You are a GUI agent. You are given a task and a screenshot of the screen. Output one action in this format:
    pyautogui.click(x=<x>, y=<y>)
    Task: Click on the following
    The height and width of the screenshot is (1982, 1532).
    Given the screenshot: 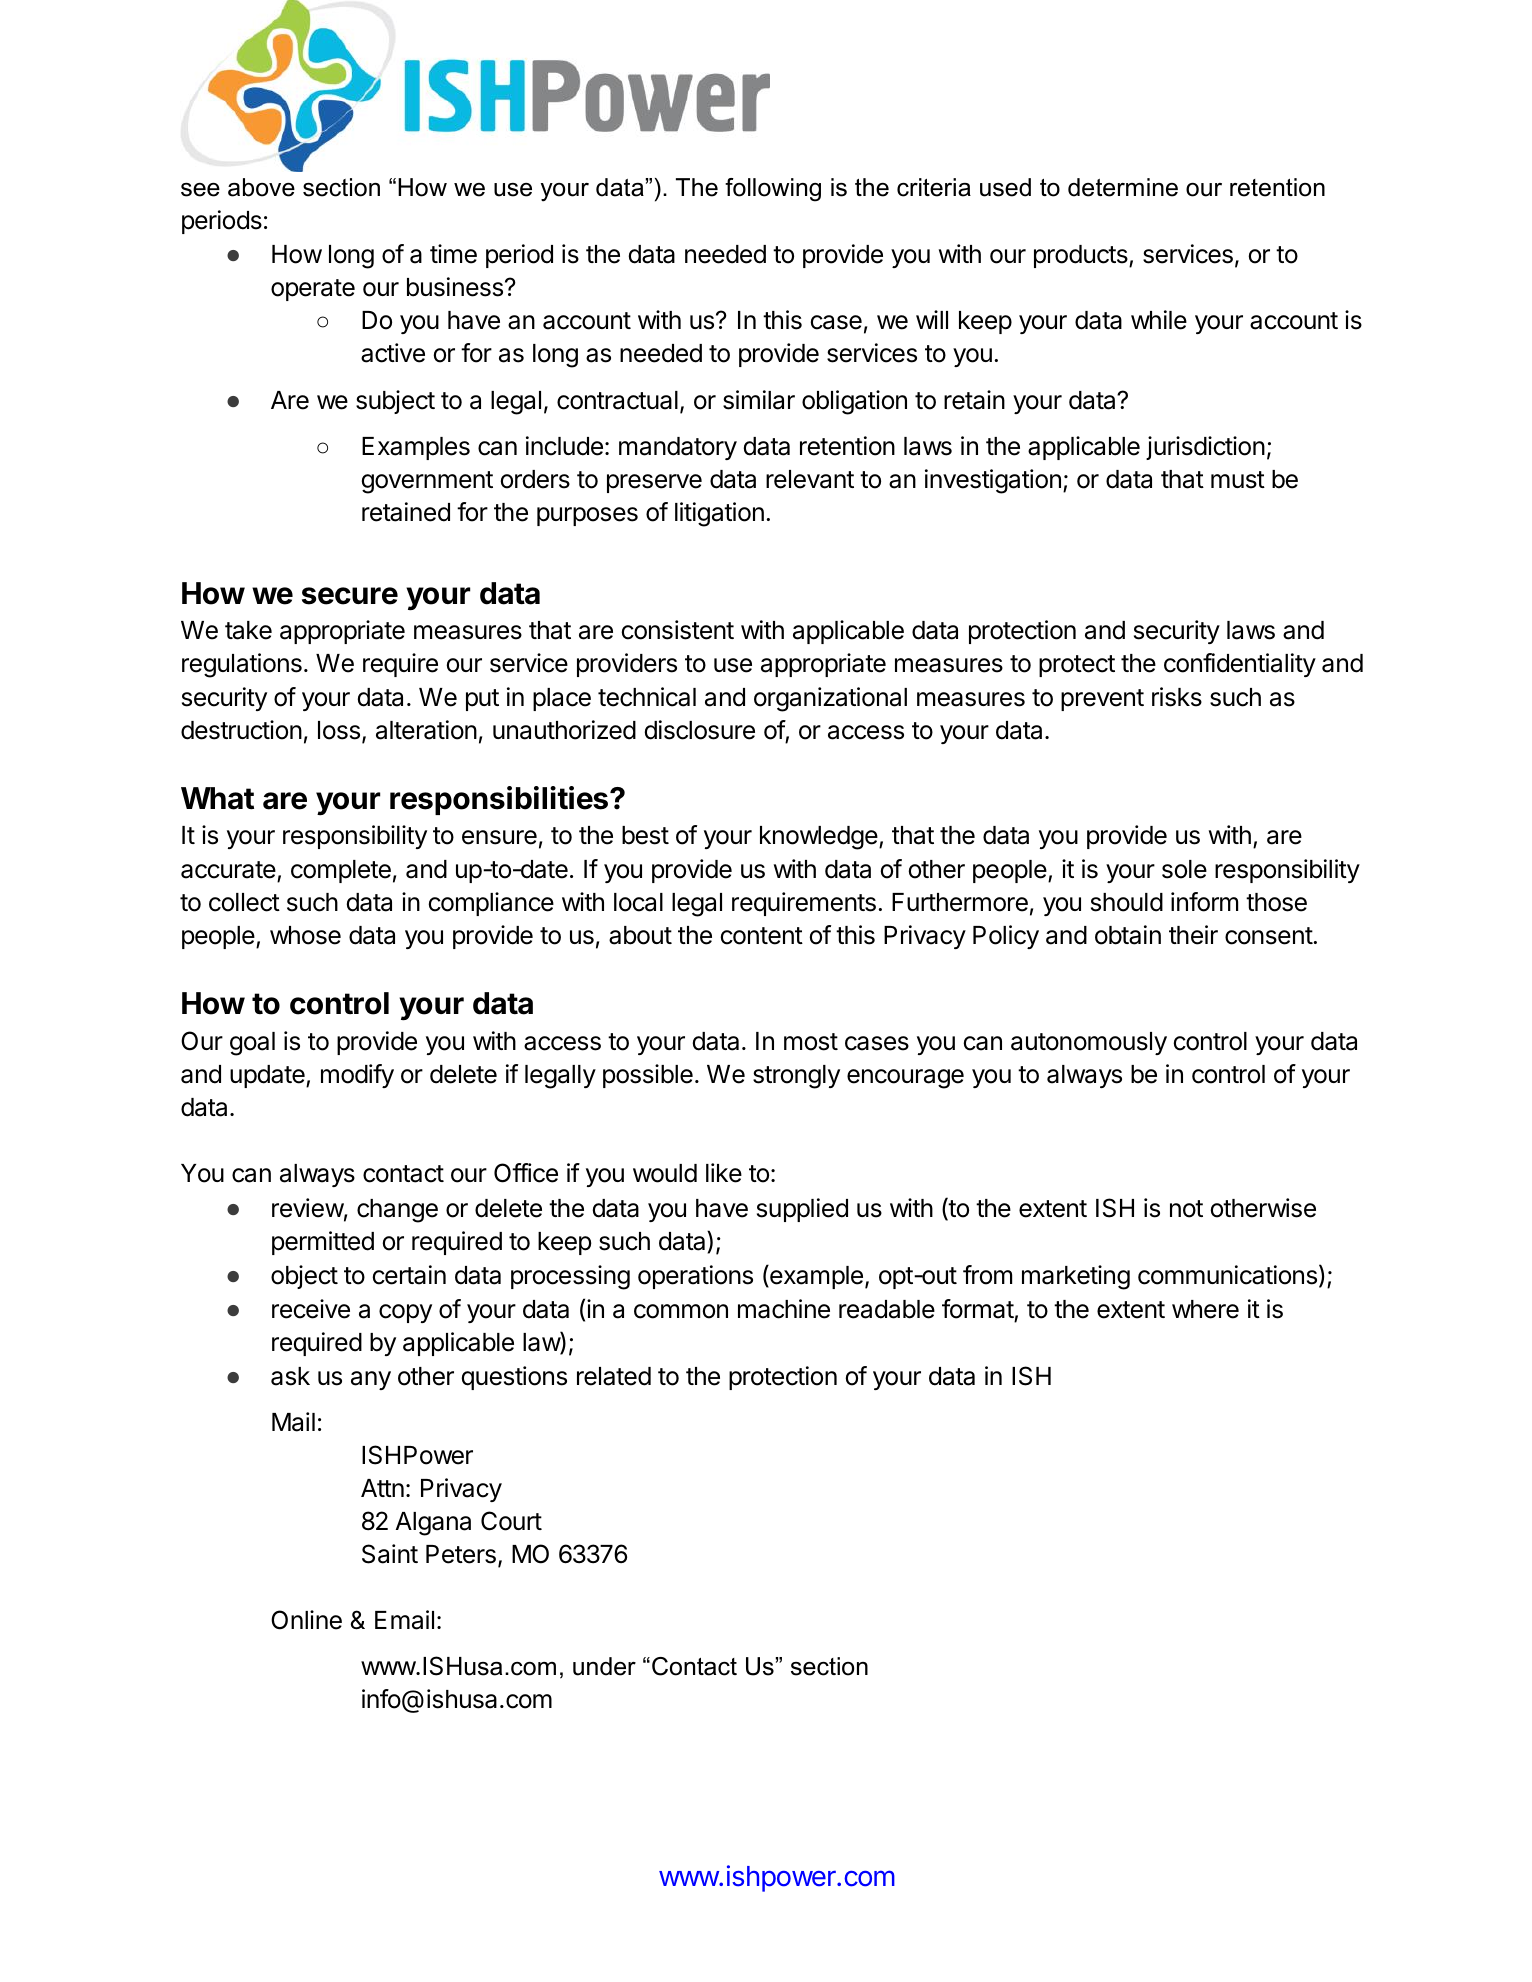 What is the action you would take?
    pyautogui.click(x=773, y=190)
